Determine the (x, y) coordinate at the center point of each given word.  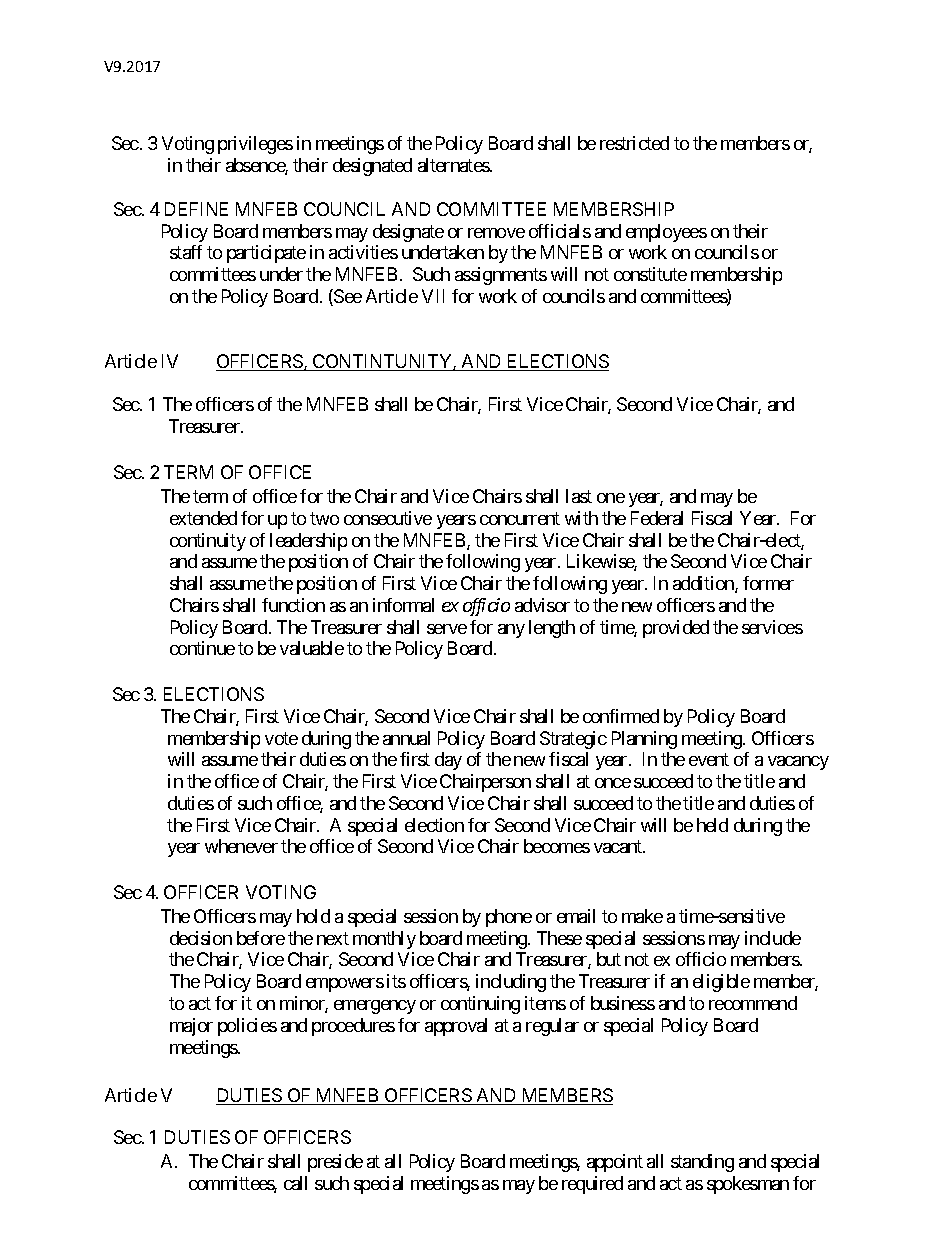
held (712, 825)
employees (666, 233)
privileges (255, 145)
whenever (241, 846)
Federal (657, 518)
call (295, 1183)
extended (203, 518)
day (448, 761)
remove (496, 233)
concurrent (520, 518)
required (592, 1185)
